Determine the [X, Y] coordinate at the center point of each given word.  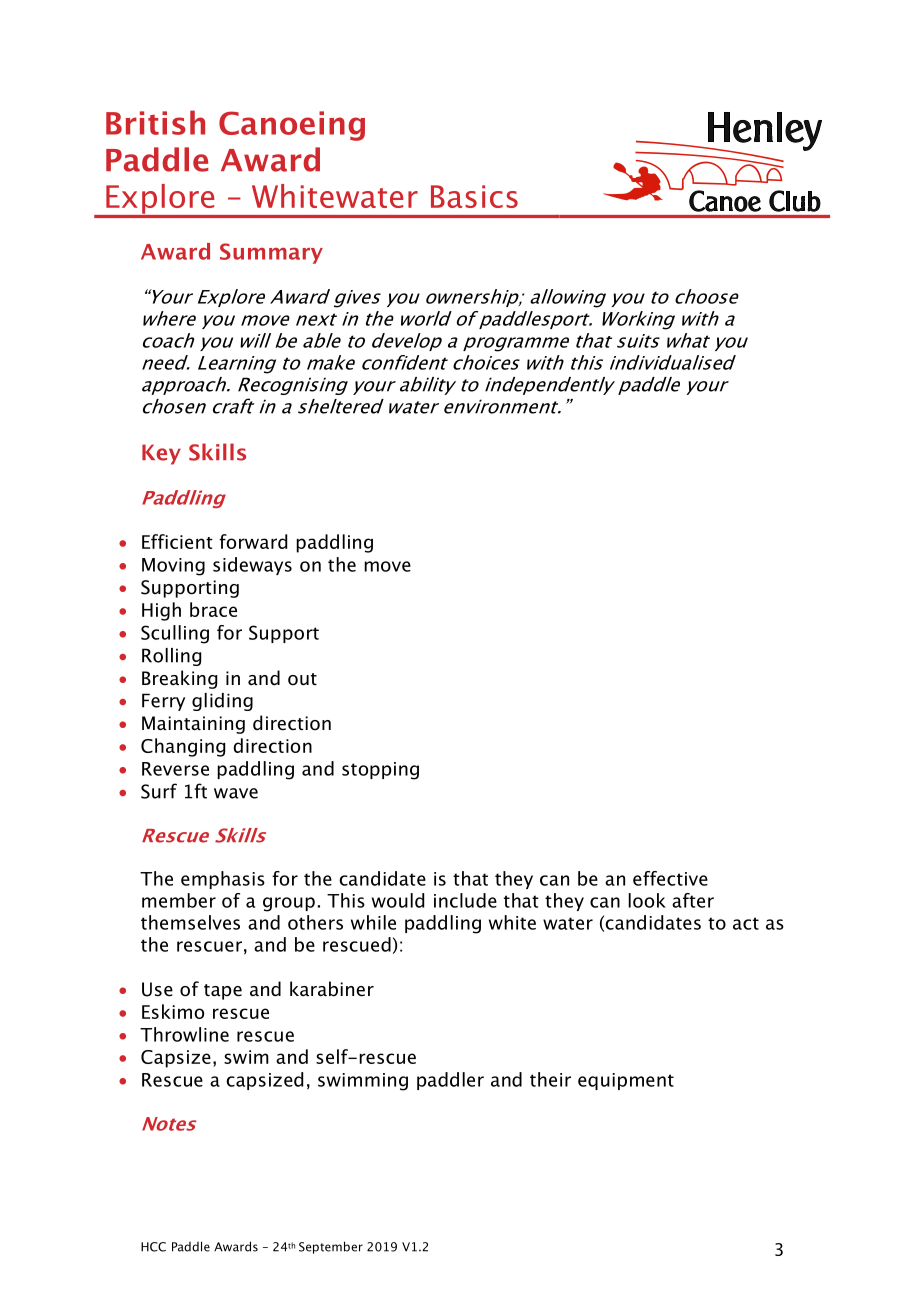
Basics [474, 196]
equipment [626, 1081]
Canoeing [292, 126]
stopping [380, 771]
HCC [153, 1247]
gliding [222, 702]
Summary [271, 253]
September [331, 1247]
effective [670, 878]
